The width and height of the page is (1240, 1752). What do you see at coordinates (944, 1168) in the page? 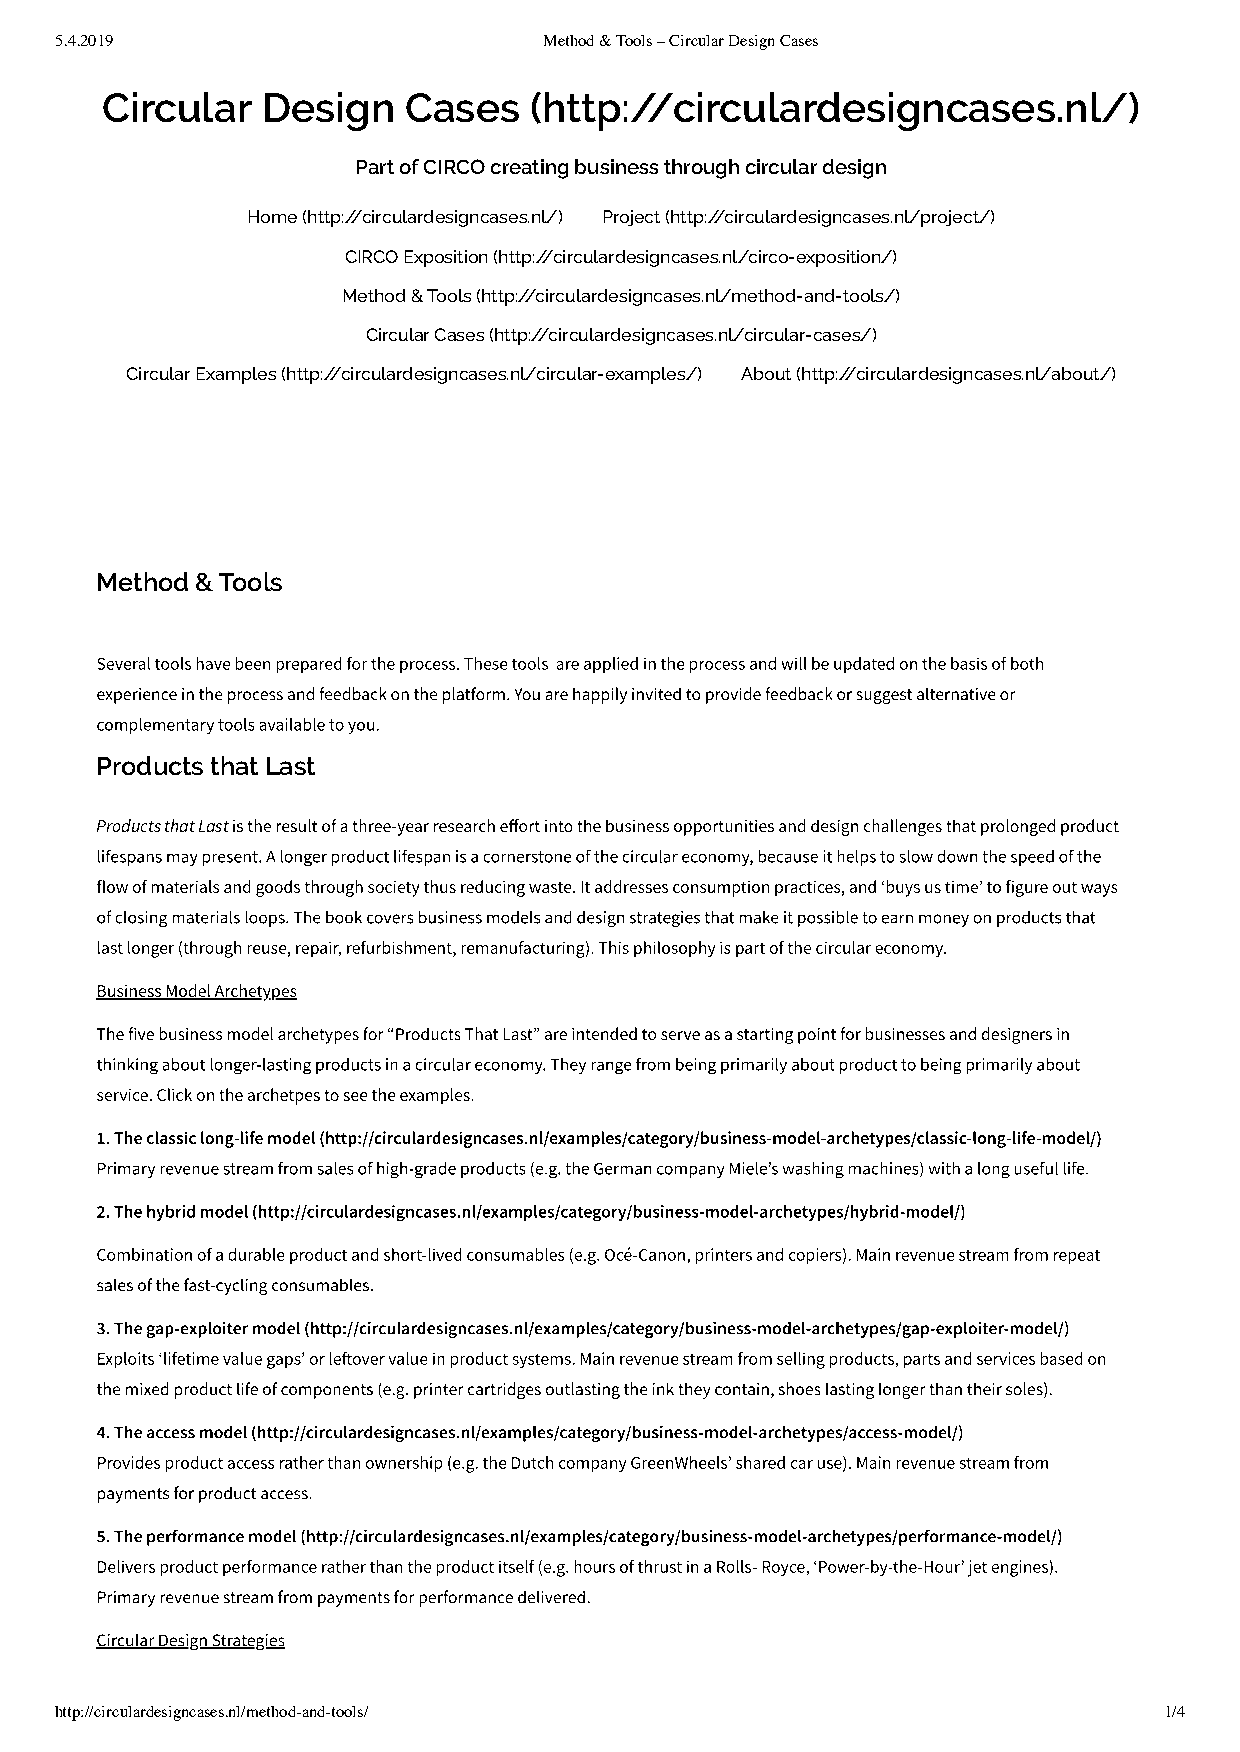
I see `with` at bounding box center [944, 1168].
